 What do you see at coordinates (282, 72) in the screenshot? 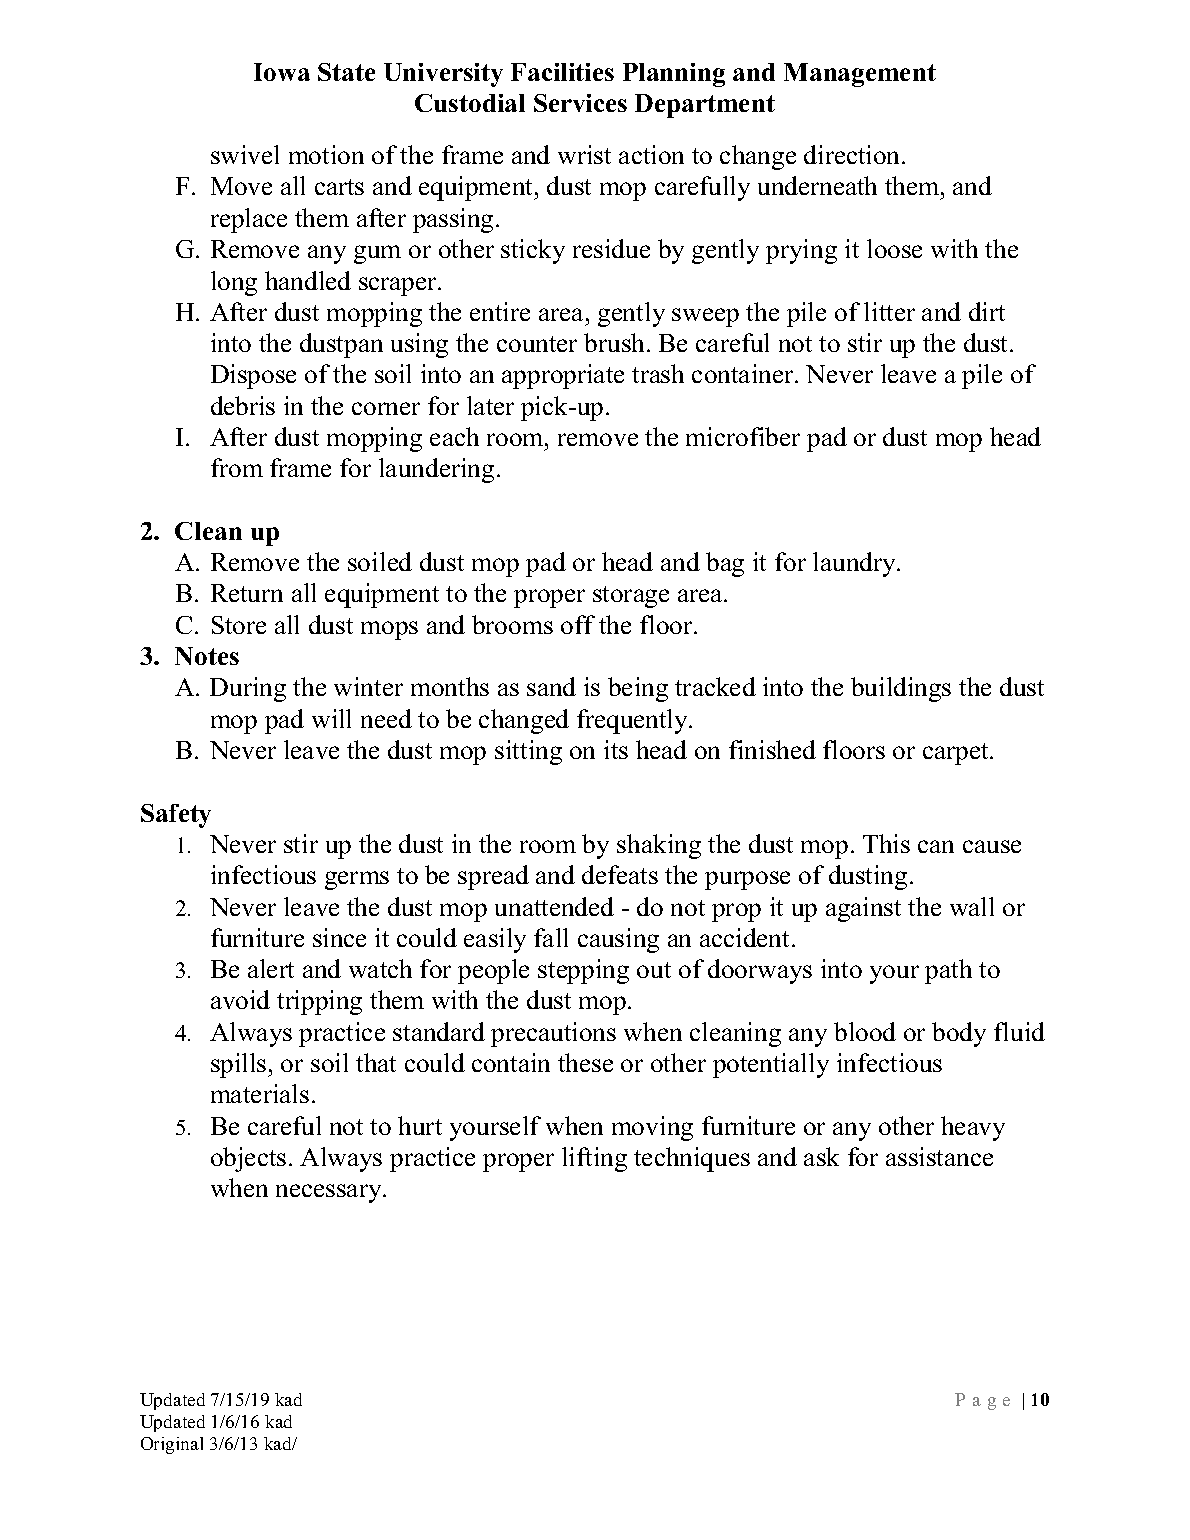
I see `Iowa` at bounding box center [282, 72].
